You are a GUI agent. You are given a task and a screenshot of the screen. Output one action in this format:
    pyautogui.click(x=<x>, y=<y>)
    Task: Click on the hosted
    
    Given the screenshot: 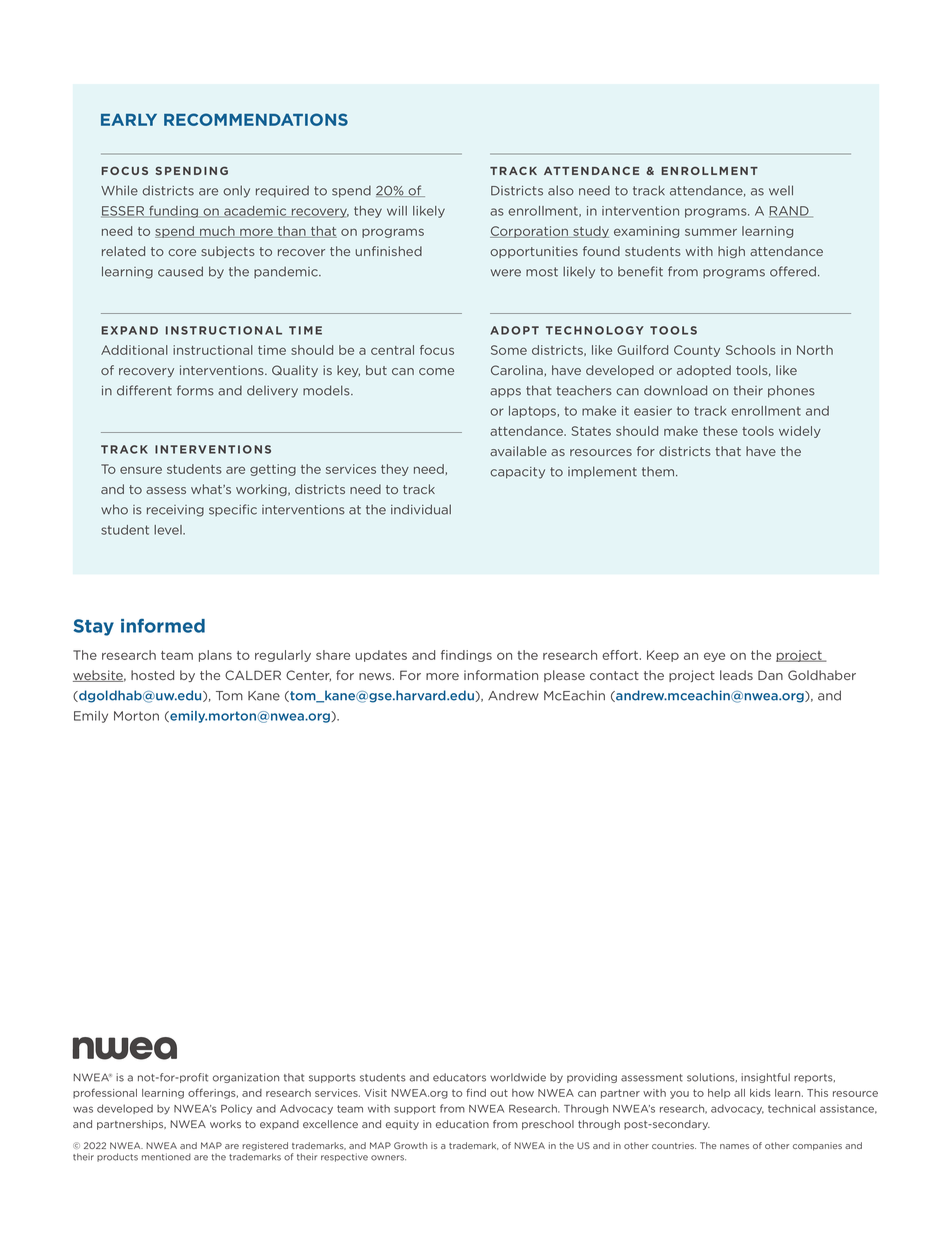 What is the action you would take?
    pyautogui.click(x=152, y=675)
